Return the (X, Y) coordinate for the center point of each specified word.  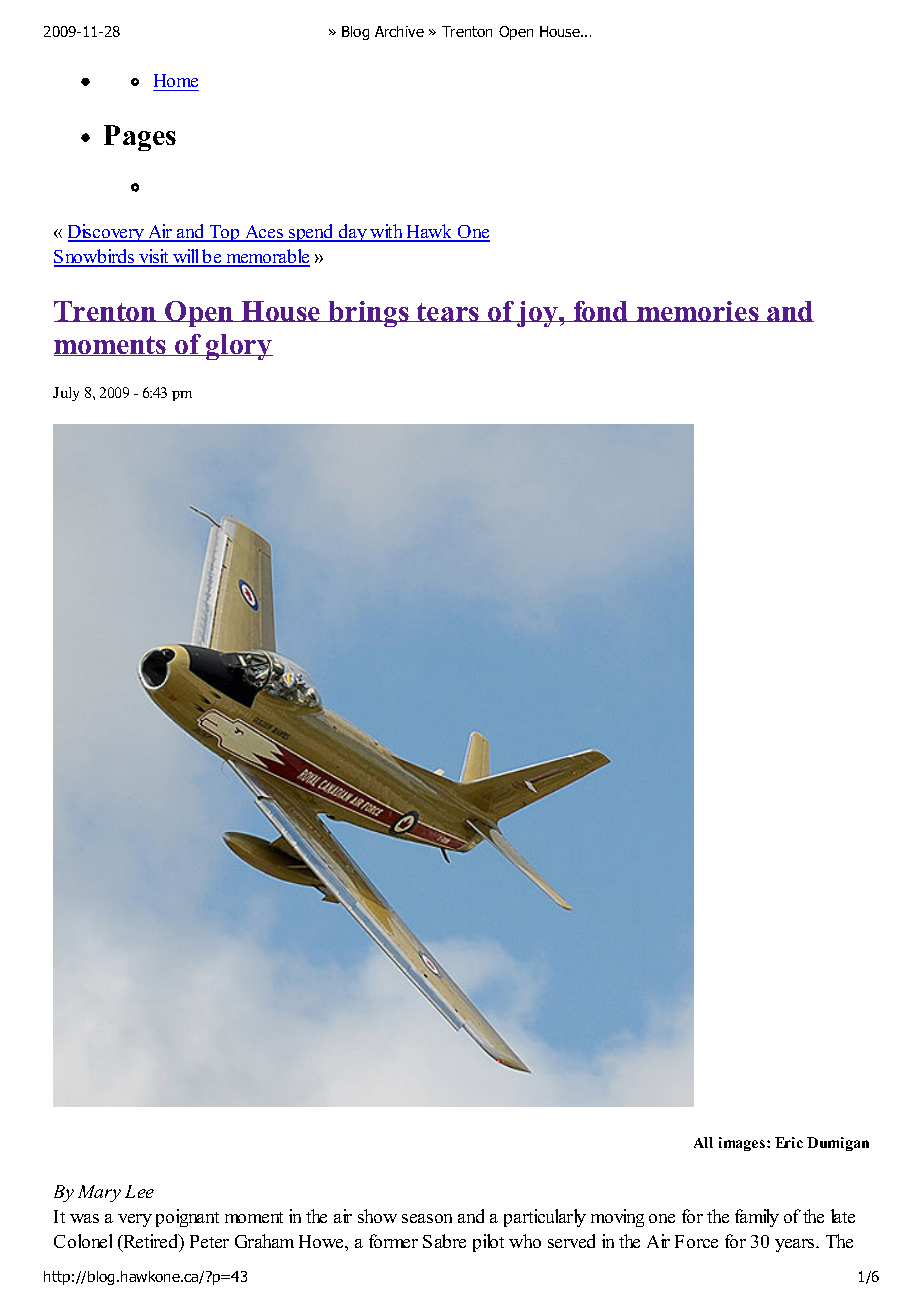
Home (176, 82)
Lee (139, 1191)
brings (369, 314)
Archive (399, 31)
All (703, 1142)
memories (698, 311)
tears (448, 312)
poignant (187, 1218)
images (743, 1144)
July (66, 394)
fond (601, 311)
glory (238, 347)
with (386, 232)
